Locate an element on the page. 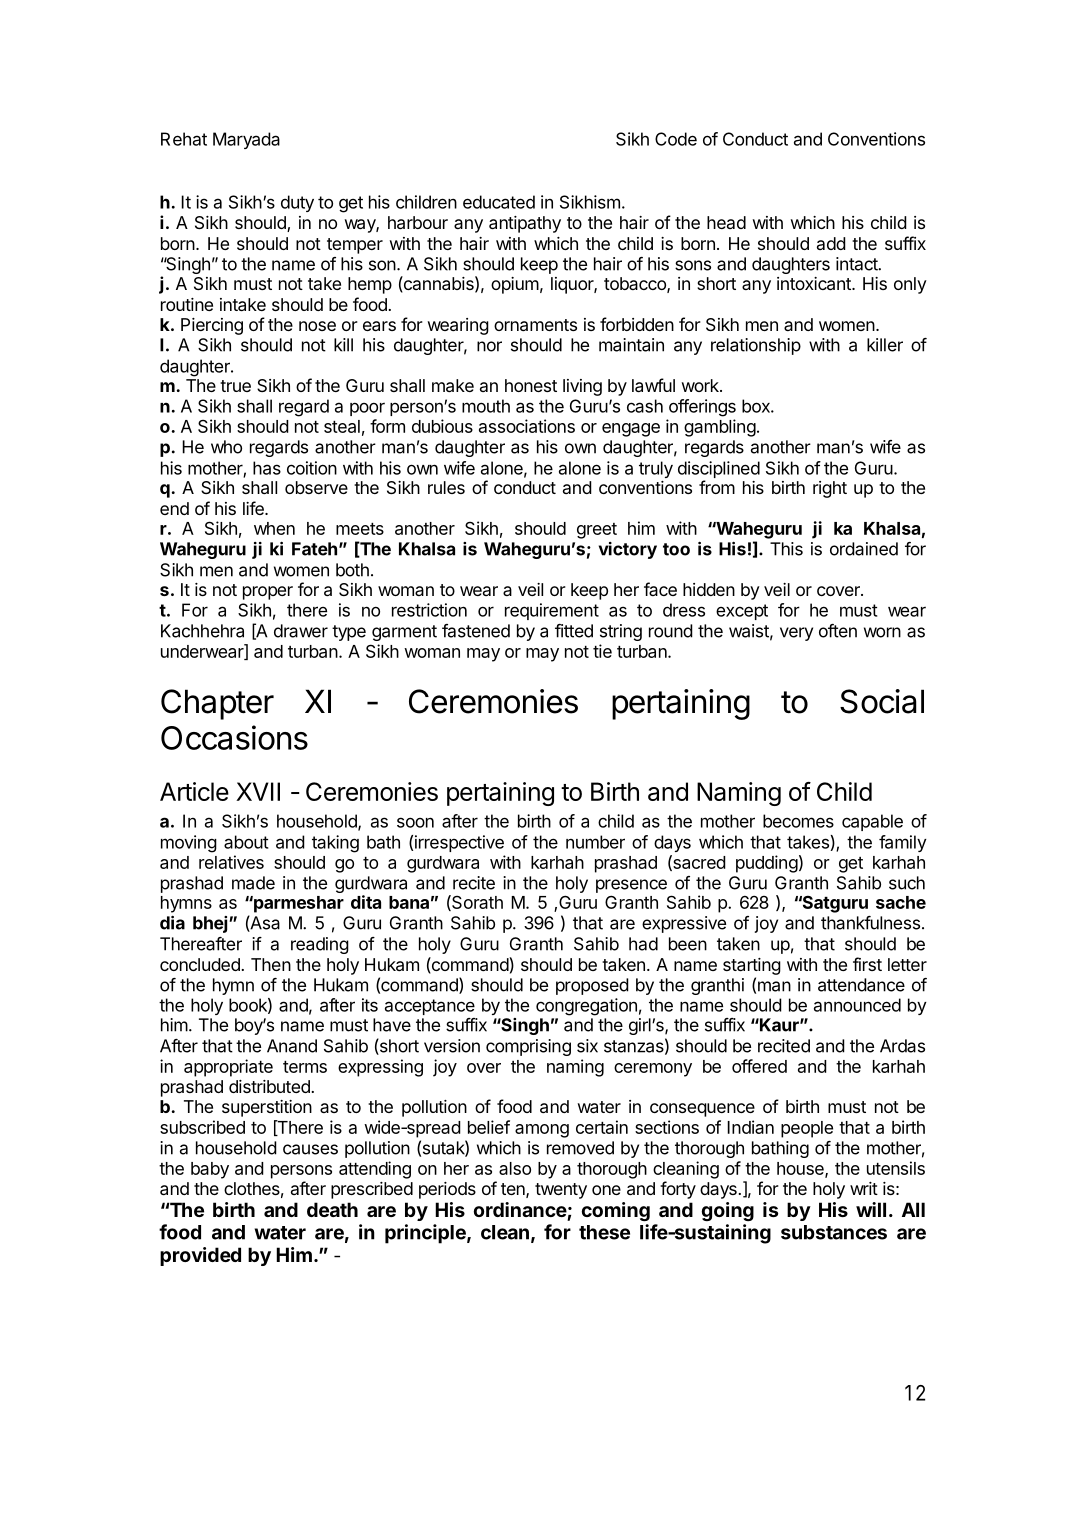  associations is located at coordinates (527, 426).
